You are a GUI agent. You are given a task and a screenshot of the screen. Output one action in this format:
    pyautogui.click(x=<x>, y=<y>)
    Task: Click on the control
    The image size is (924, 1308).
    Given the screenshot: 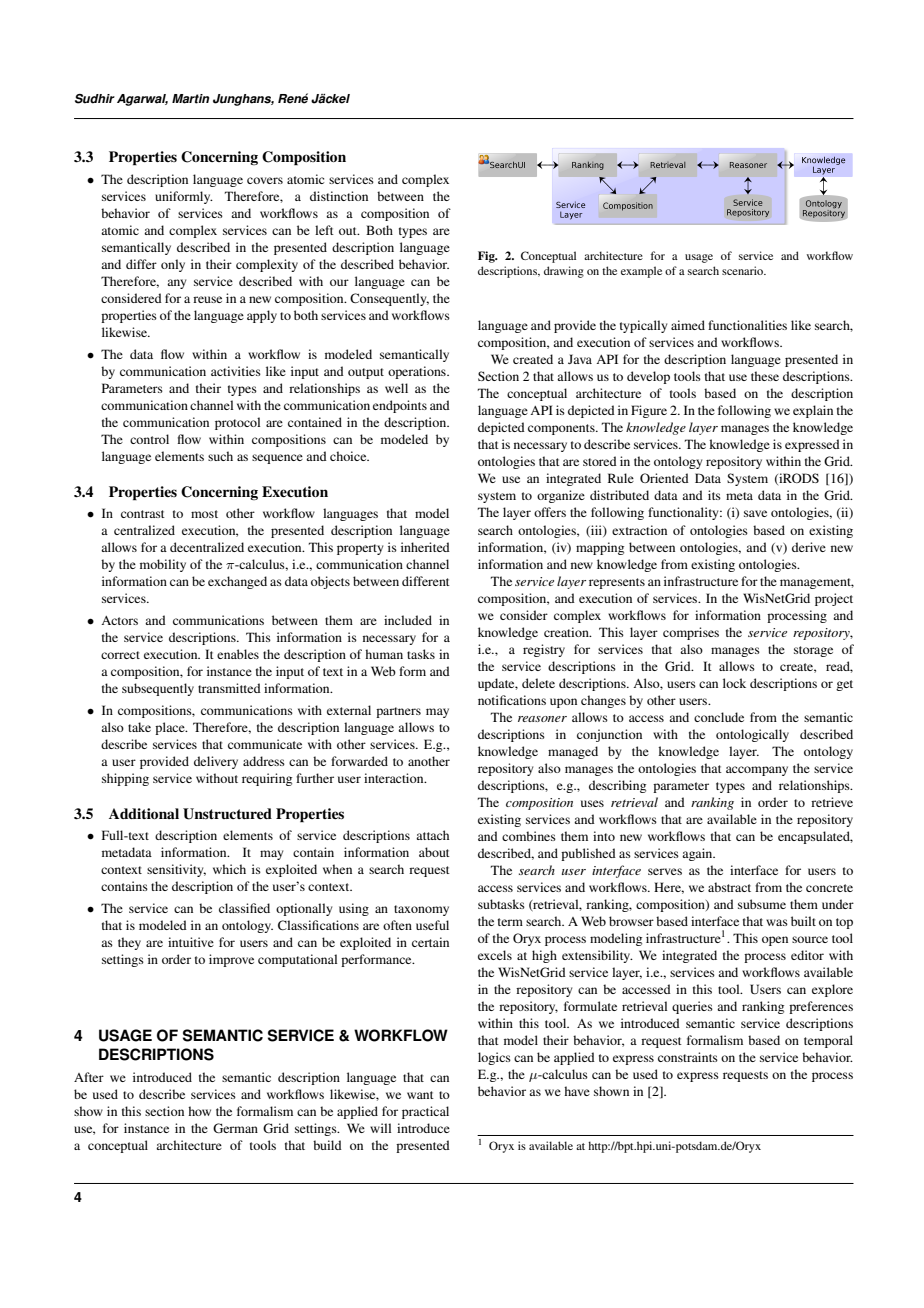 What is the action you would take?
    pyautogui.click(x=149, y=439)
